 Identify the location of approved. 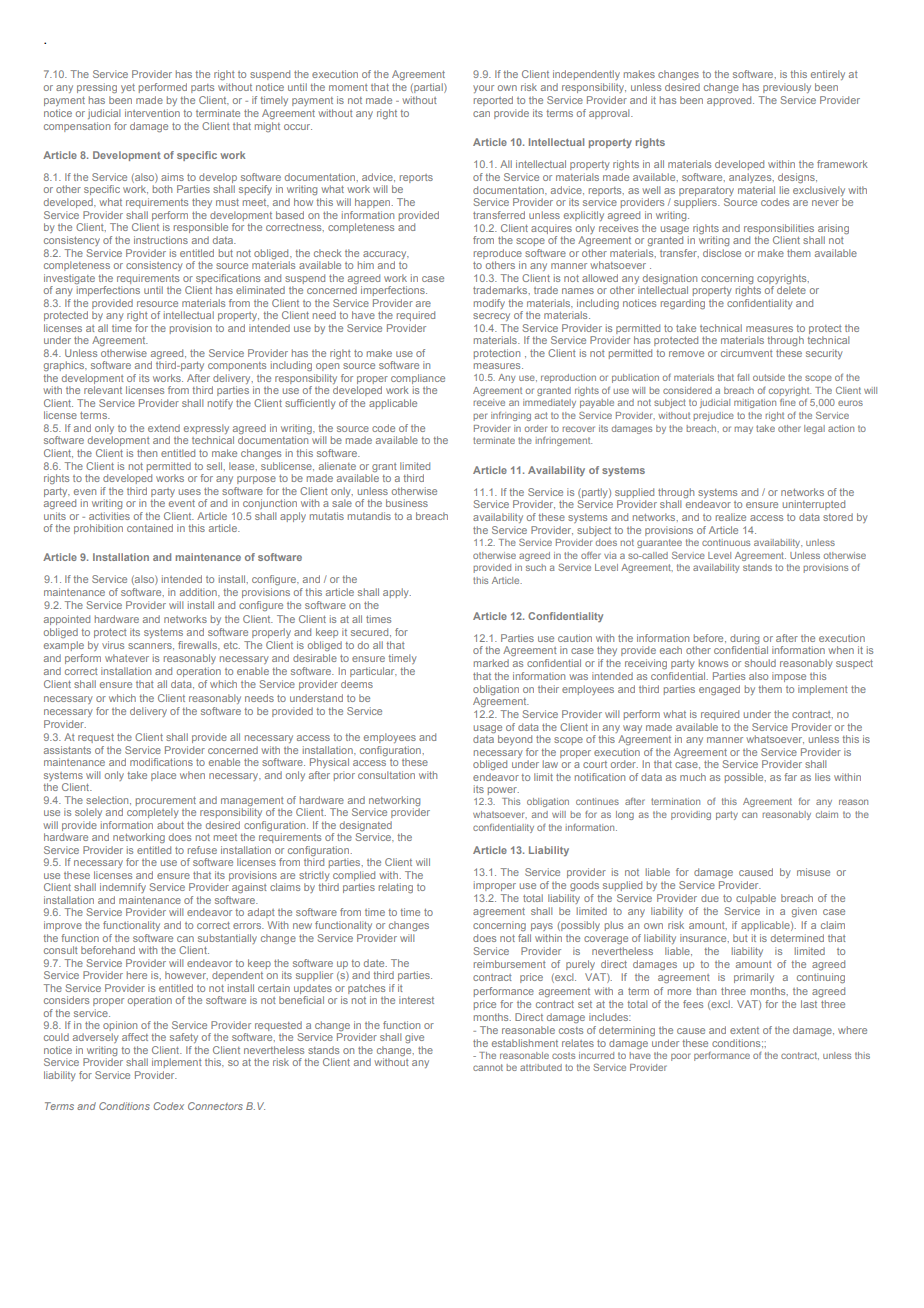
(730, 101).
